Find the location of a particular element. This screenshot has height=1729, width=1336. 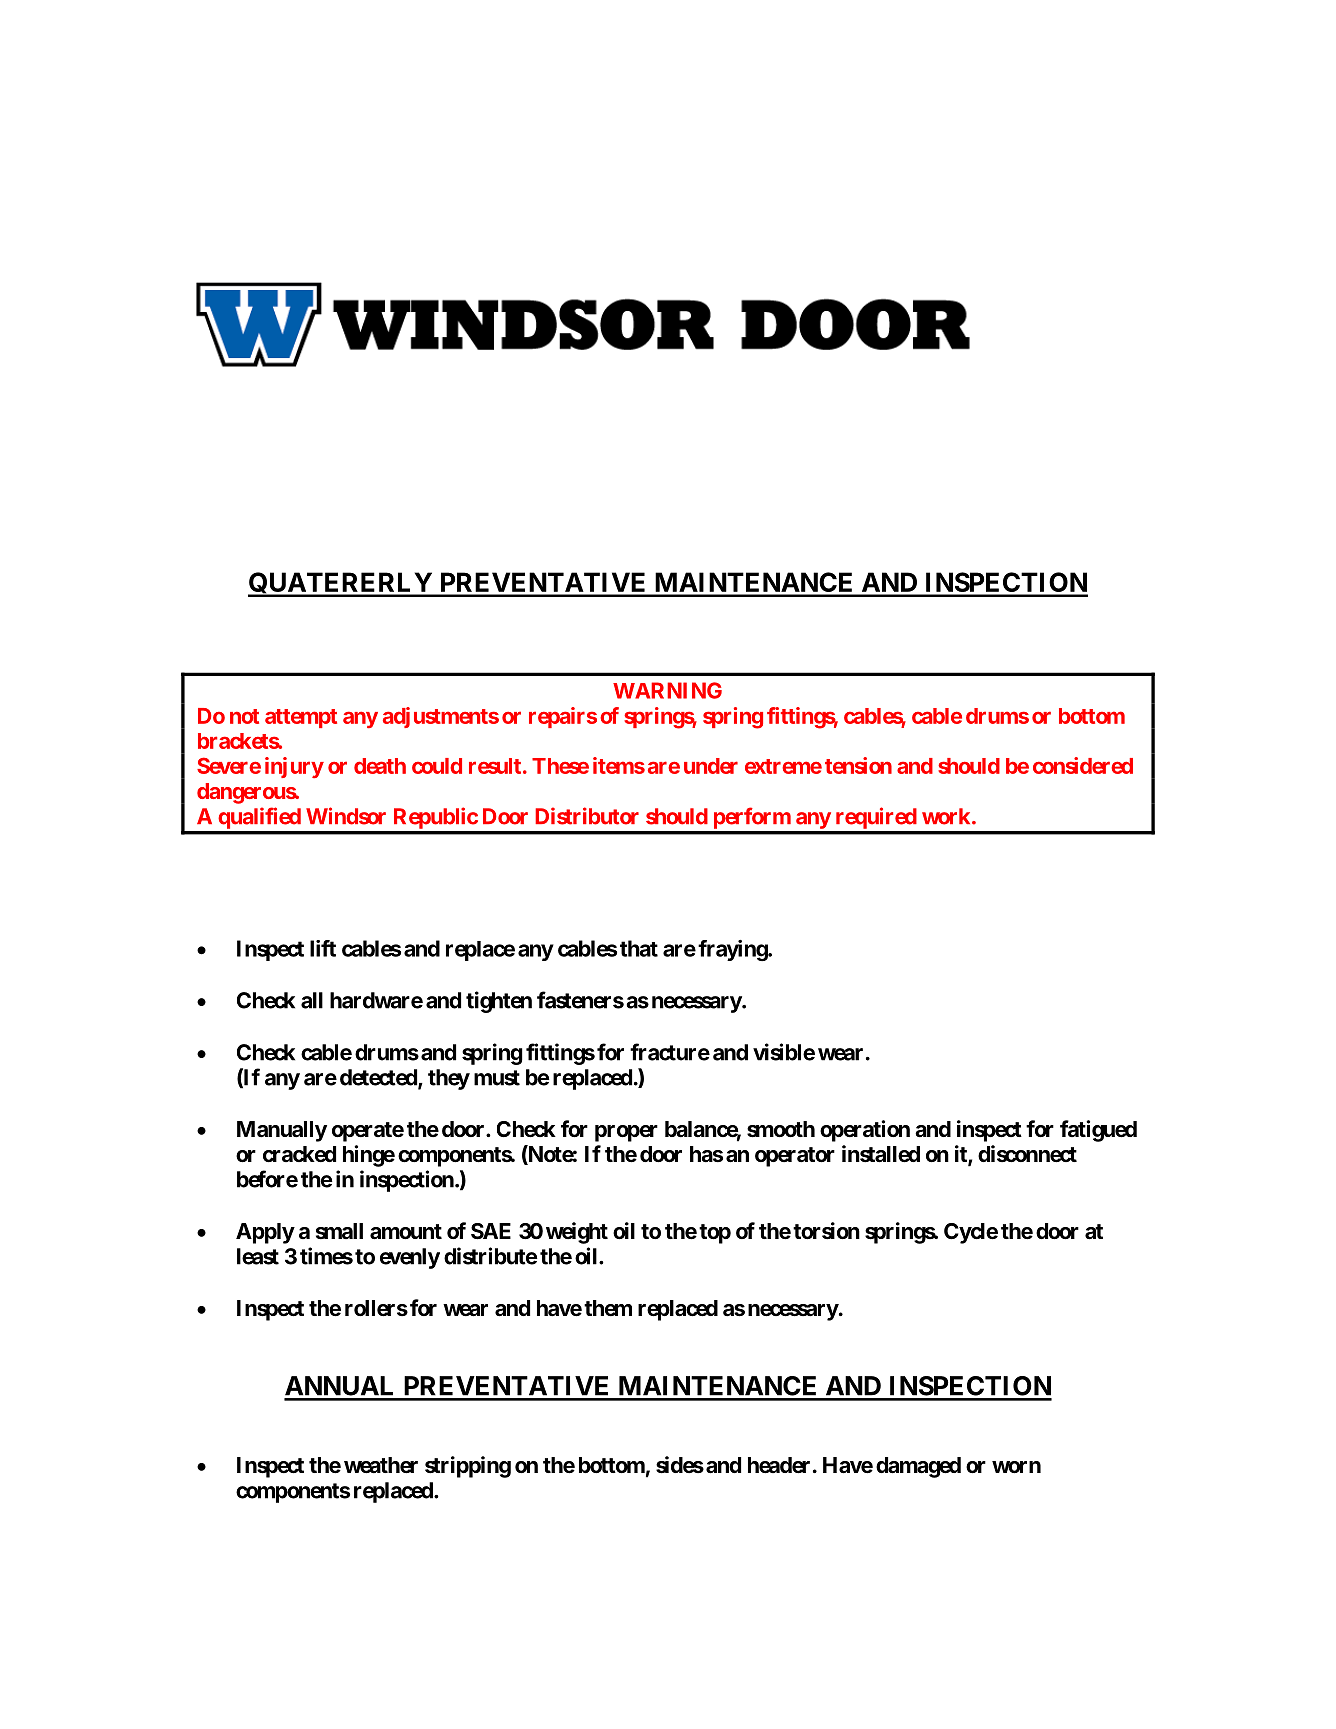

worn is located at coordinates (1016, 1467).
